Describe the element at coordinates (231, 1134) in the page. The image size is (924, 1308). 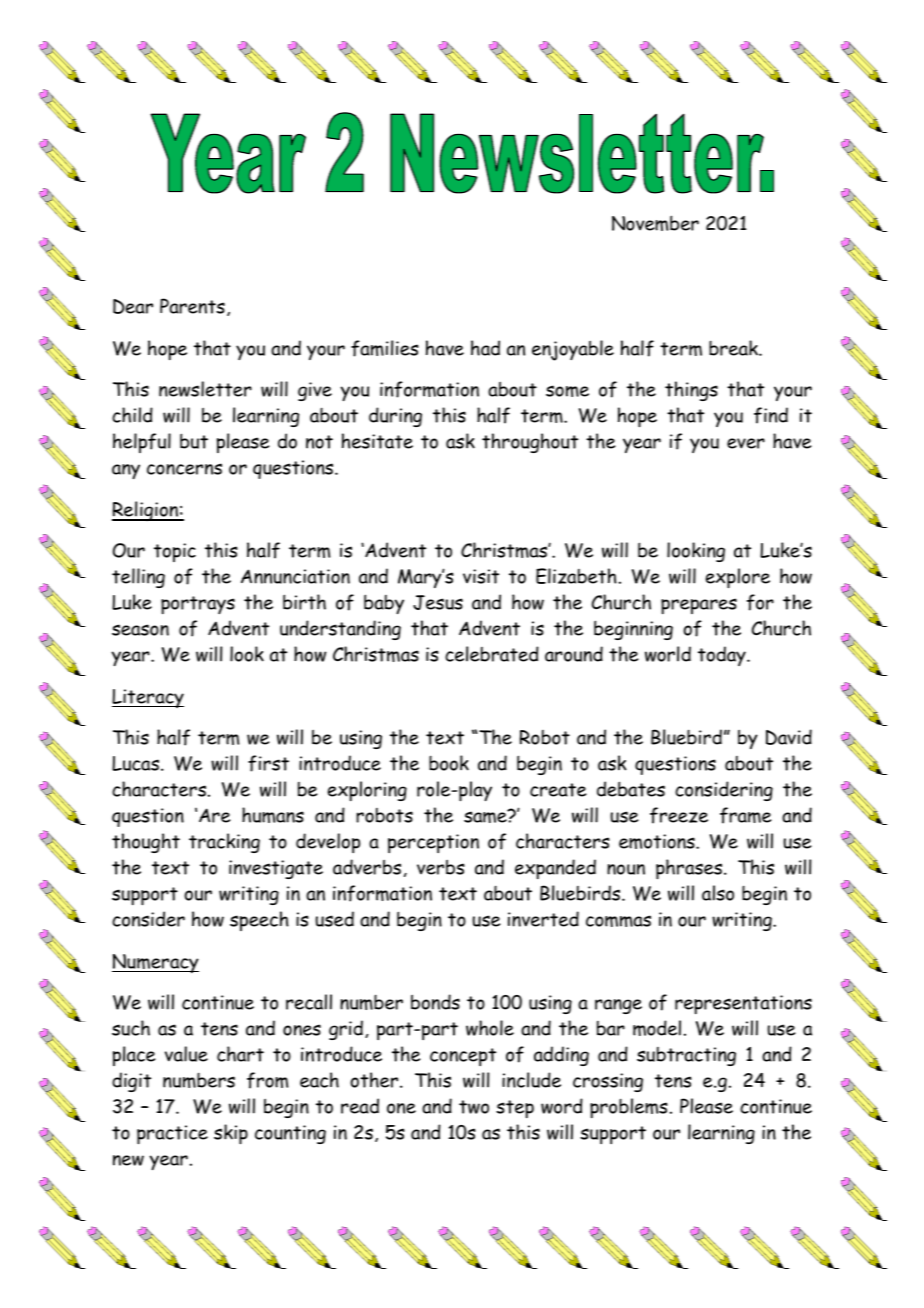
I see `skip` at that location.
